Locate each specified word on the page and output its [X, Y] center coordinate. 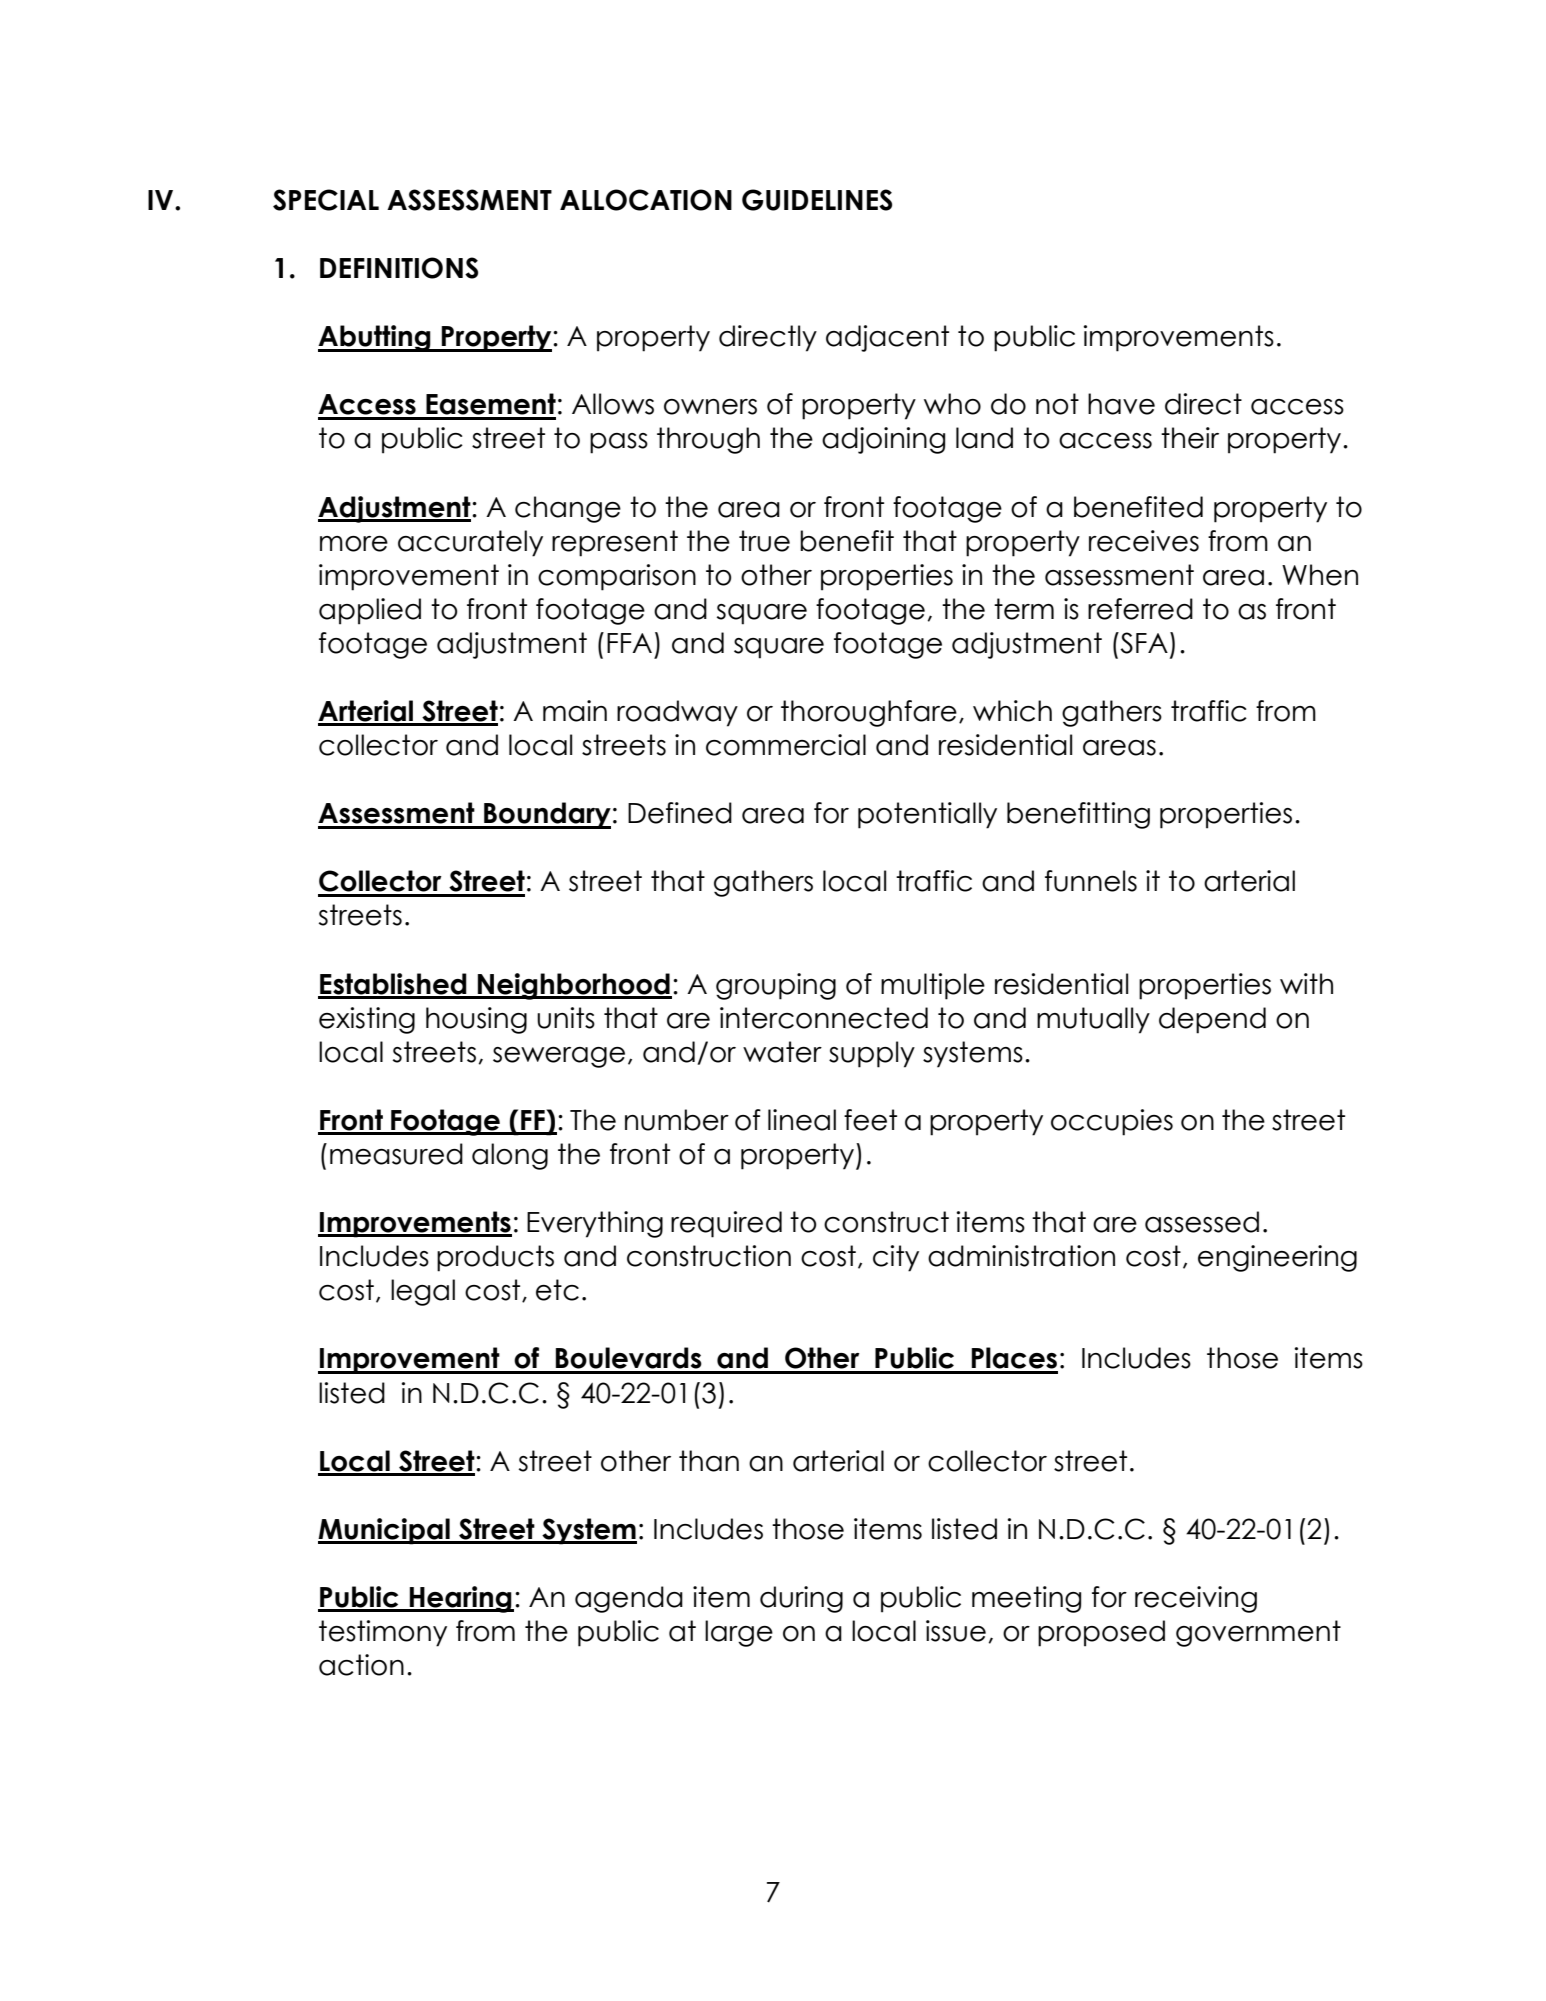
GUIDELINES [817, 200]
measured [396, 1154]
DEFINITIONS [399, 268]
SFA [1143, 643]
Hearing [461, 1599]
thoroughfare [869, 713]
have [1121, 404]
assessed [1202, 1222]
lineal [802, 1120]
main [575, 711]
